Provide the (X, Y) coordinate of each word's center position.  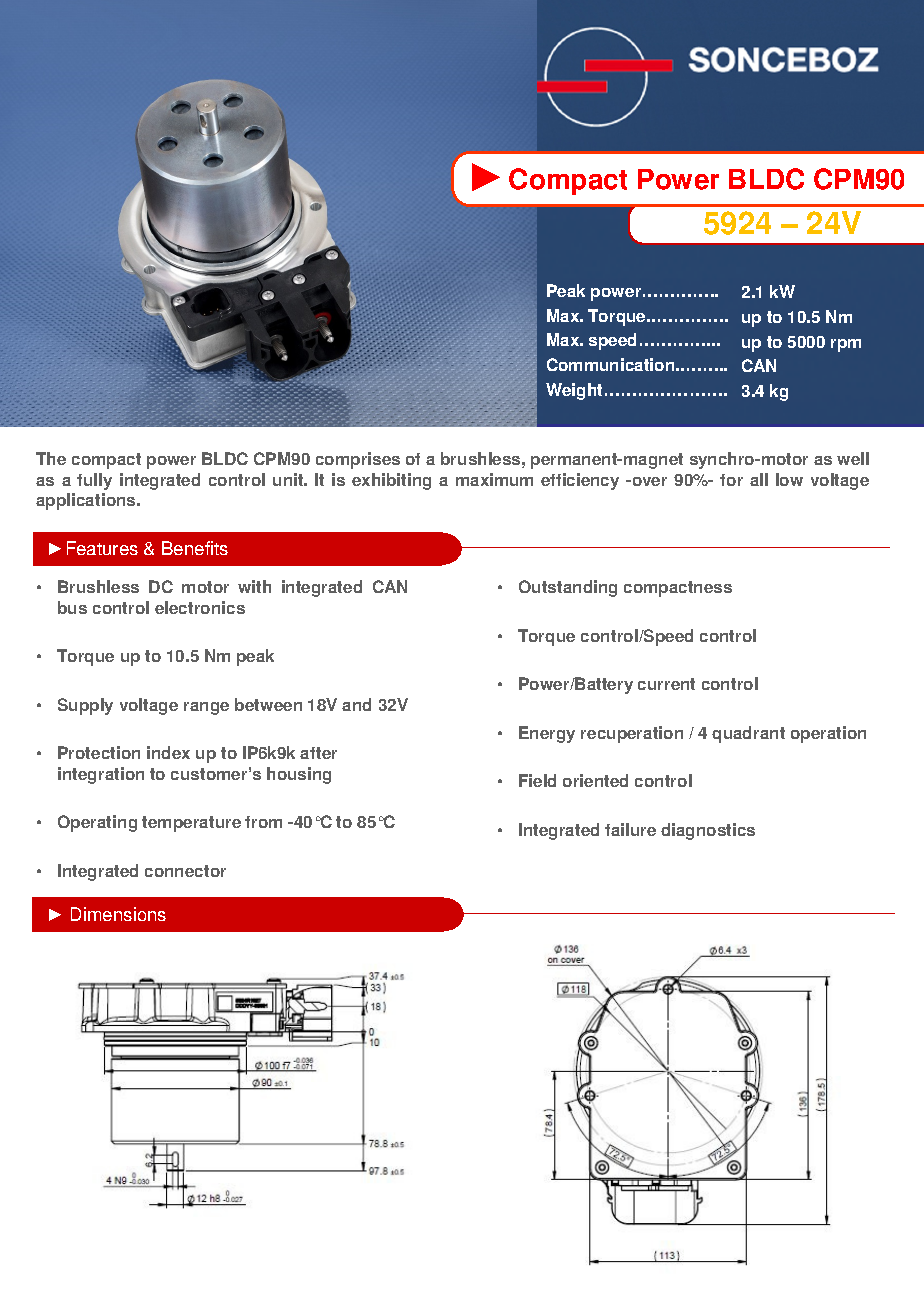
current (666, 684)
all (759, 479)
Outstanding (568, 588)
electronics (200, 607)
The (51, 458)
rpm (846, 345)
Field (537, 780)
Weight (574, 391)
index (168, 752)
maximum (494, 479)
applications (87, 501)
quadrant (748, 734)
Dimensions (118, 914)
